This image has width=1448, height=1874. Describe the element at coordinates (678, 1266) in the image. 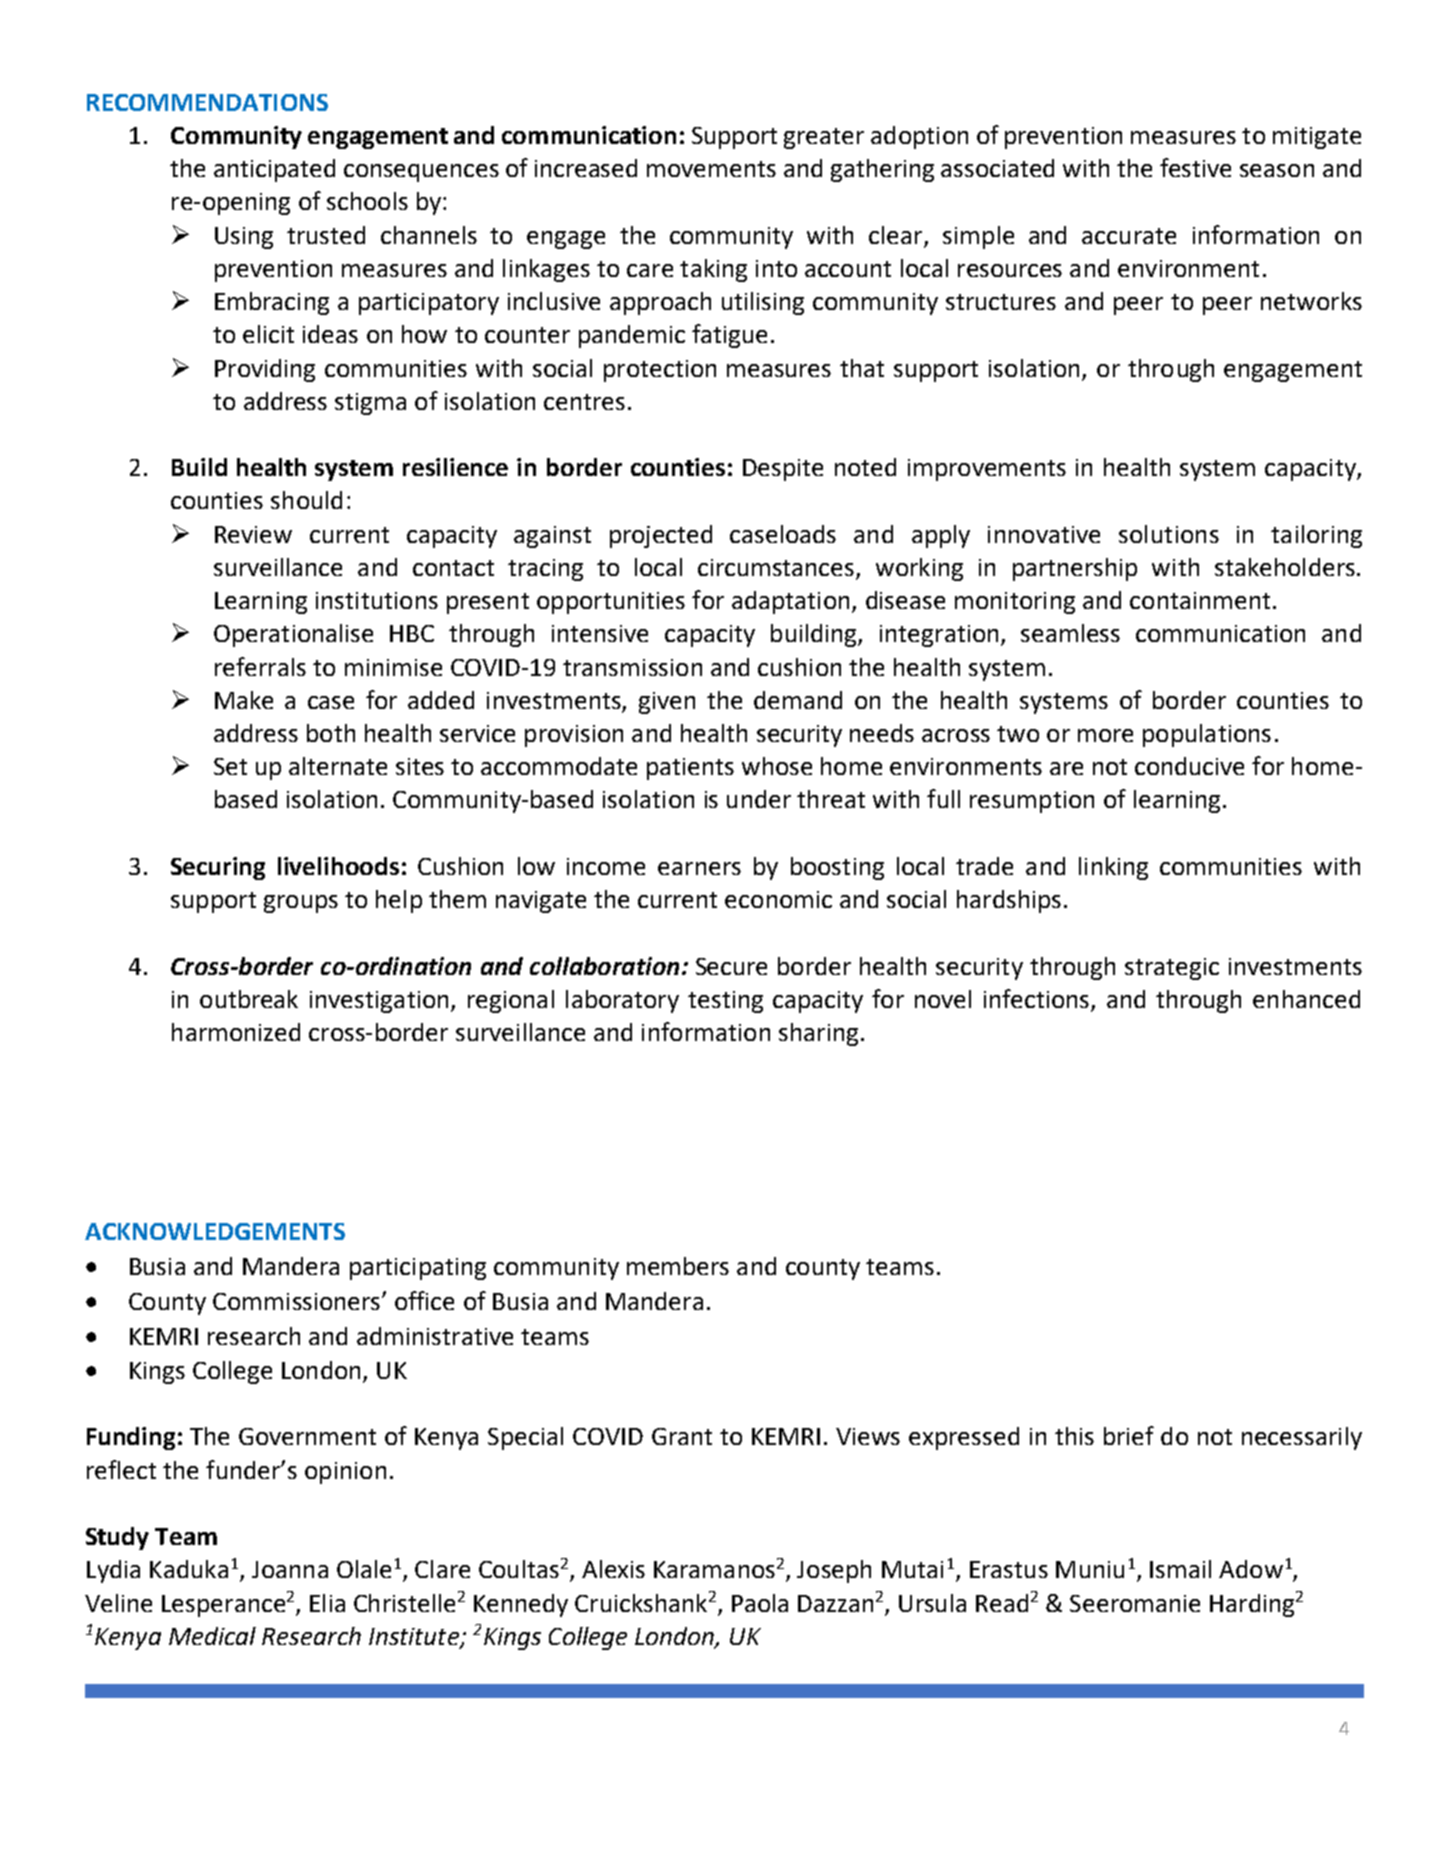

I see `members` at that location.
